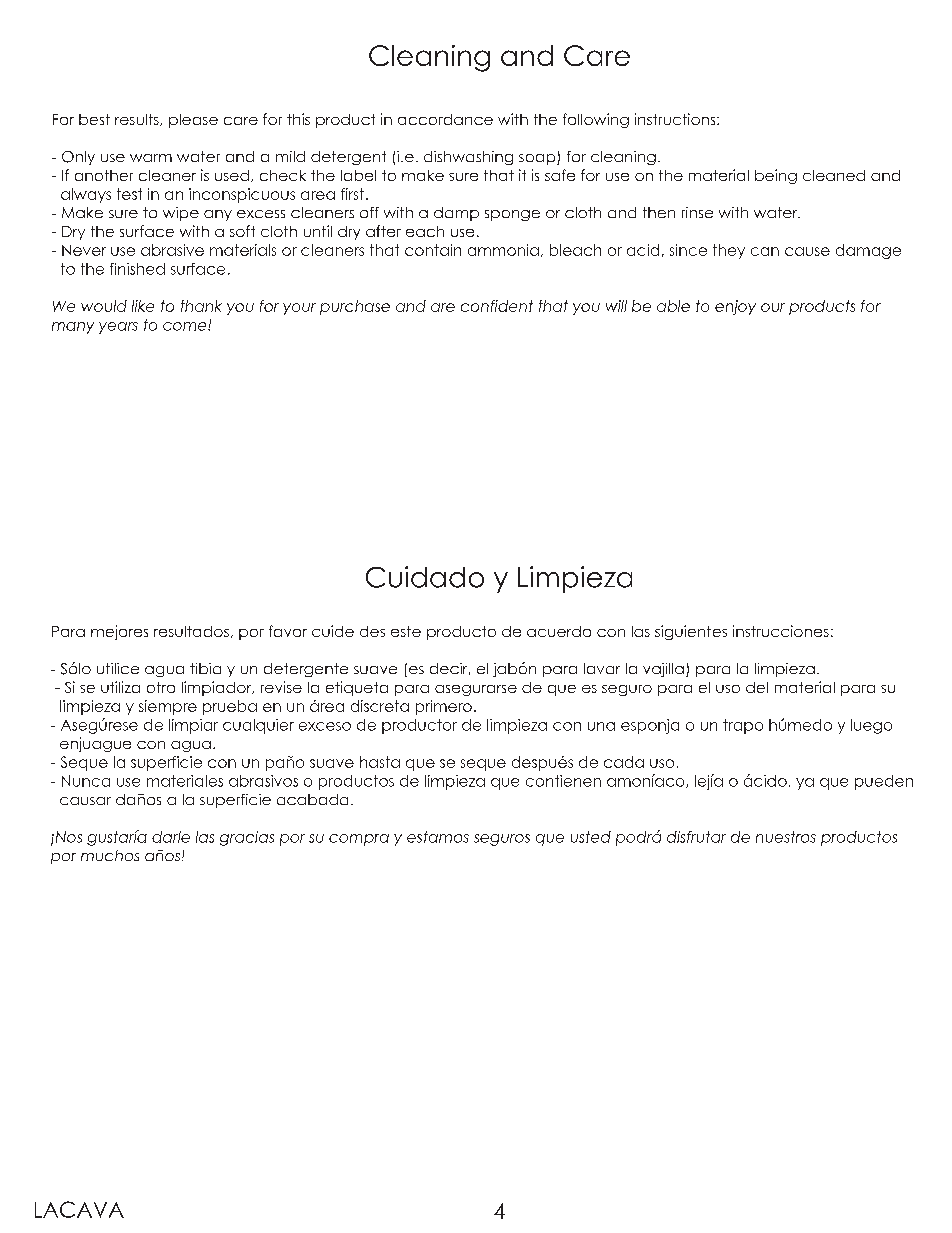  What do you see at coordinates (468, 158) in the screenshot?
I see `dishwashing` at bounding box center [468, 158].
